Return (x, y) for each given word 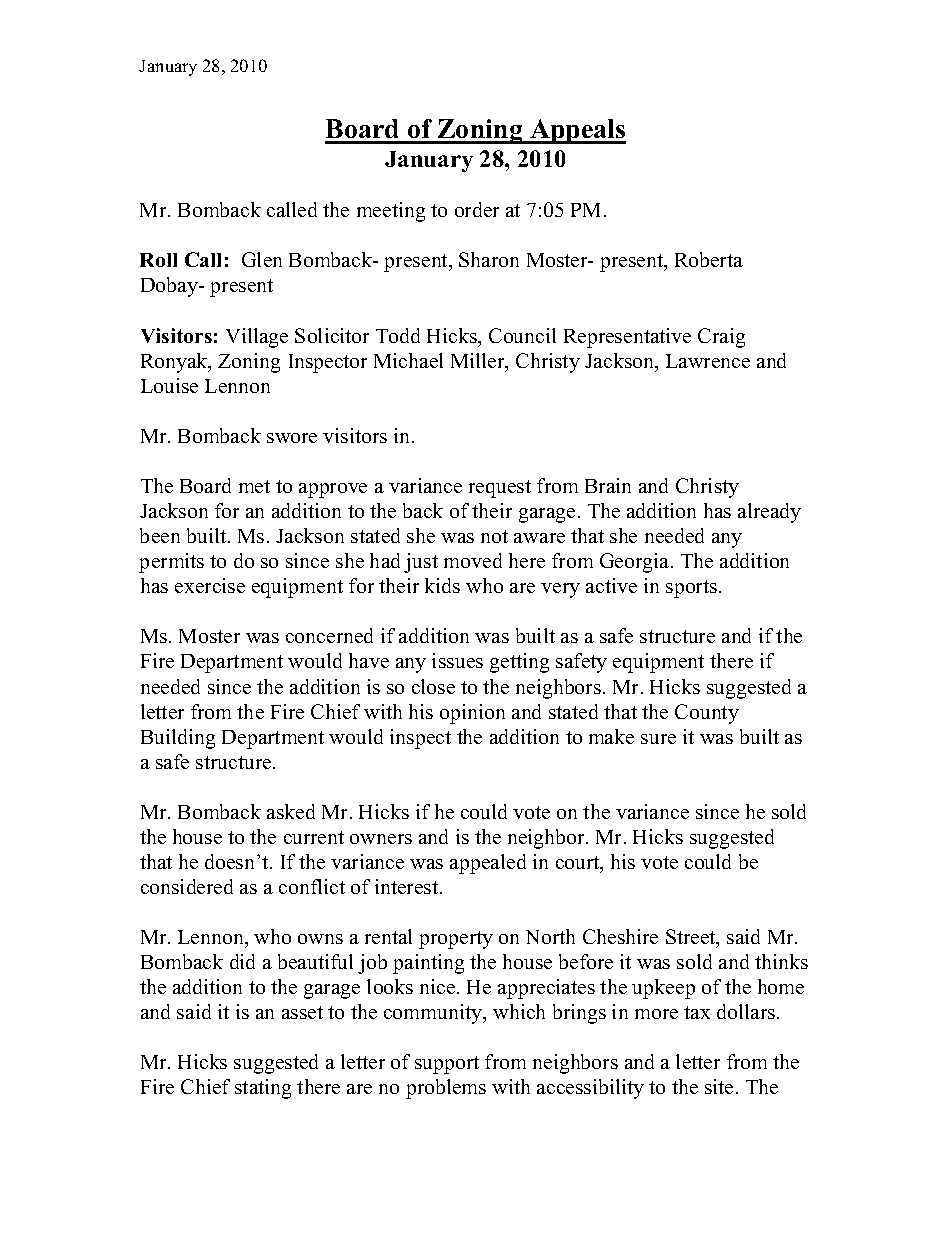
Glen (262, 259)
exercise (210, 585)
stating (263, 1089)
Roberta (709, 259)
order (477, 209)
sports (693, 589)
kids (442, 585)
